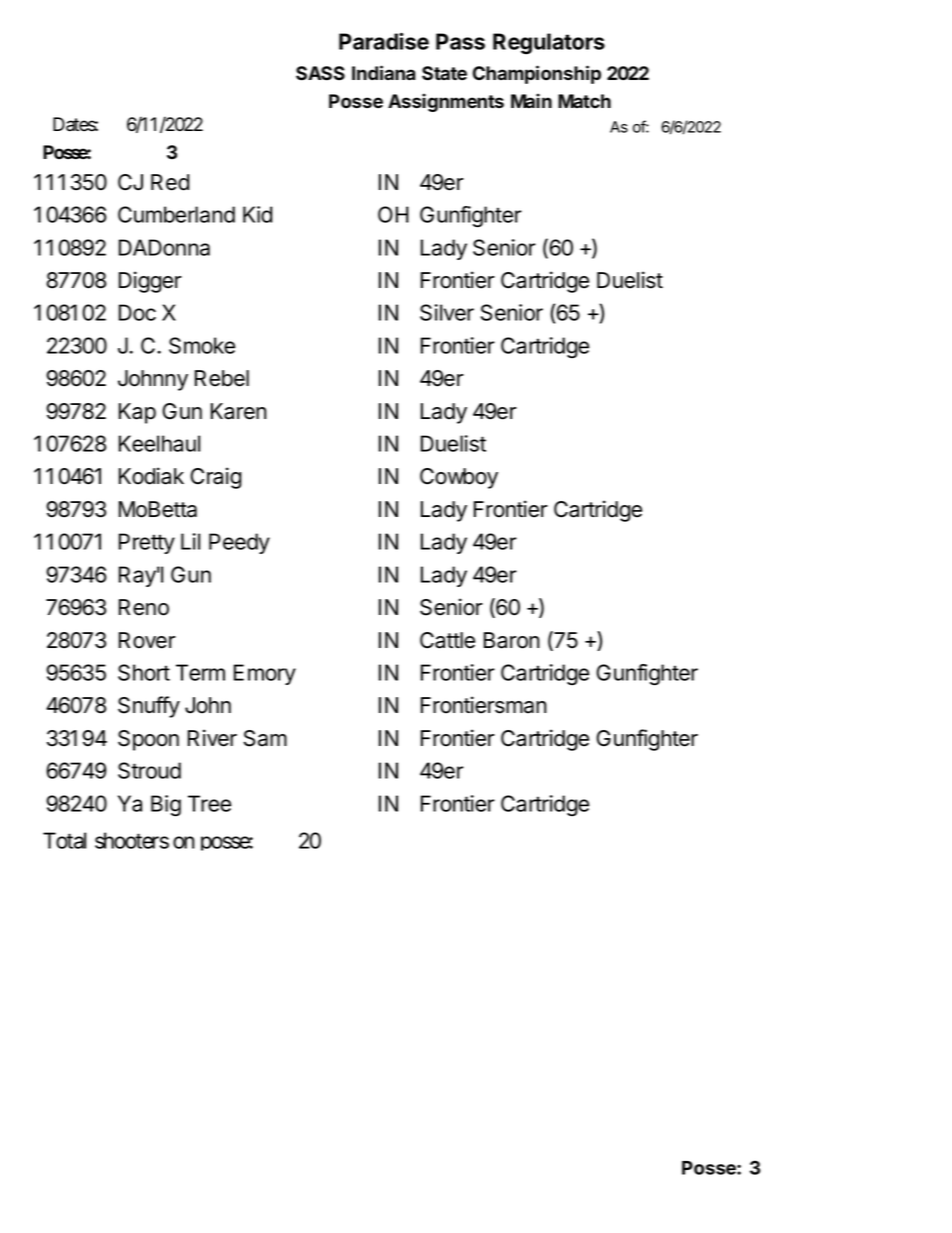 The height and width of the image is (1233, 952). What do you see at coordinates (511, 640) in the image?
I see `Baron` at bounding box center [511, 640].
